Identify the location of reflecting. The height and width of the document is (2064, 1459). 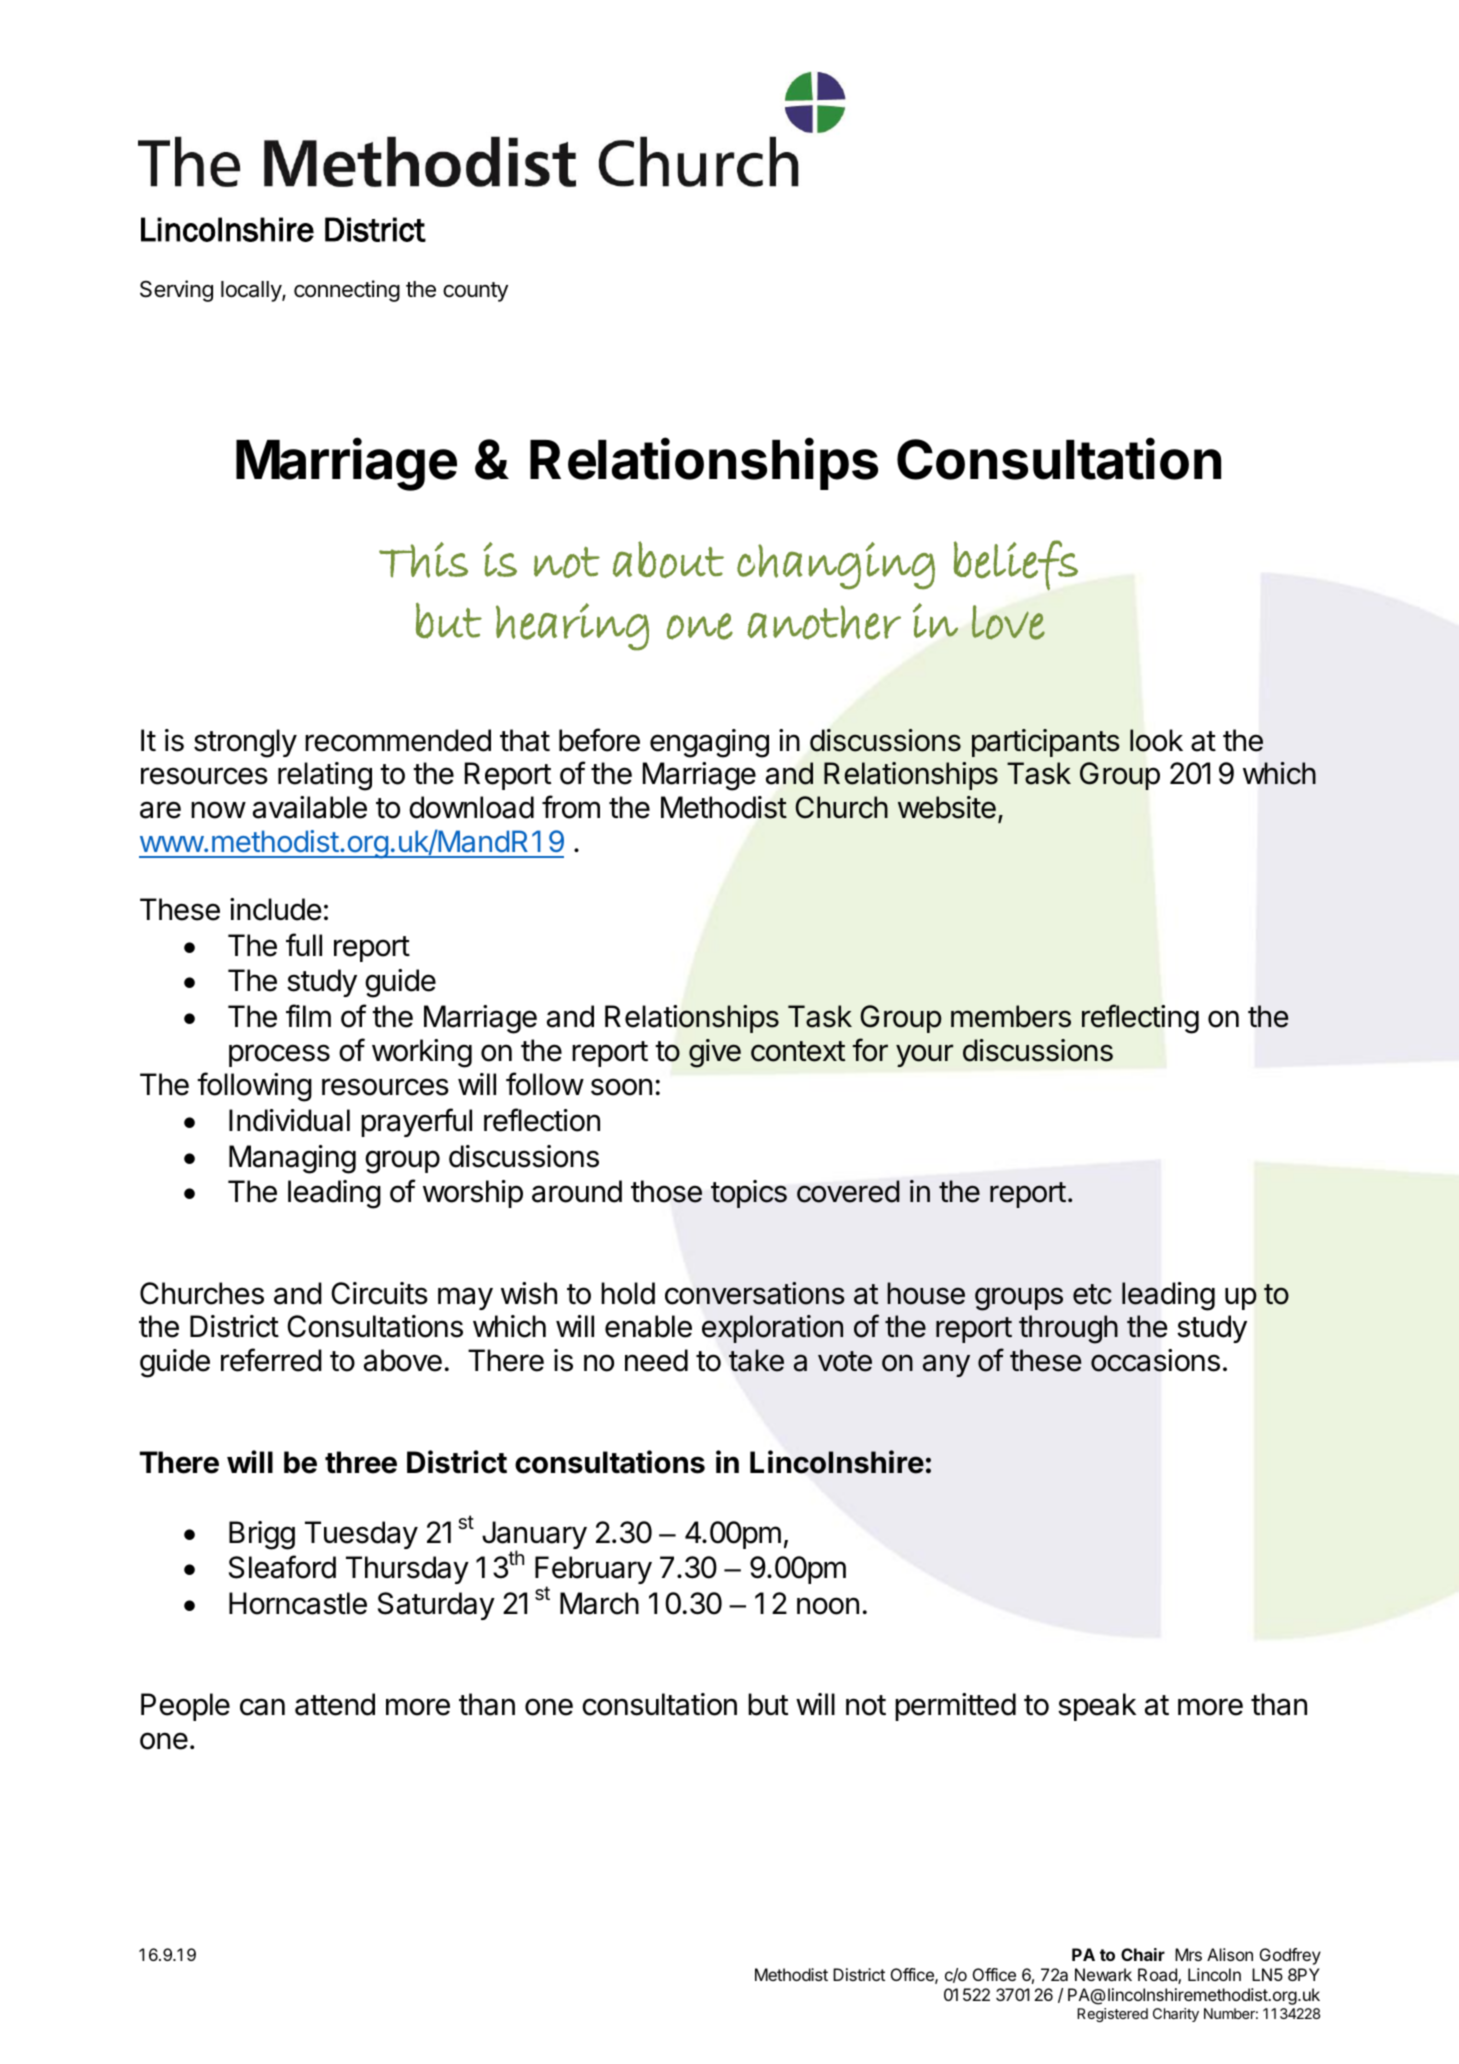
(1140, 1019).
